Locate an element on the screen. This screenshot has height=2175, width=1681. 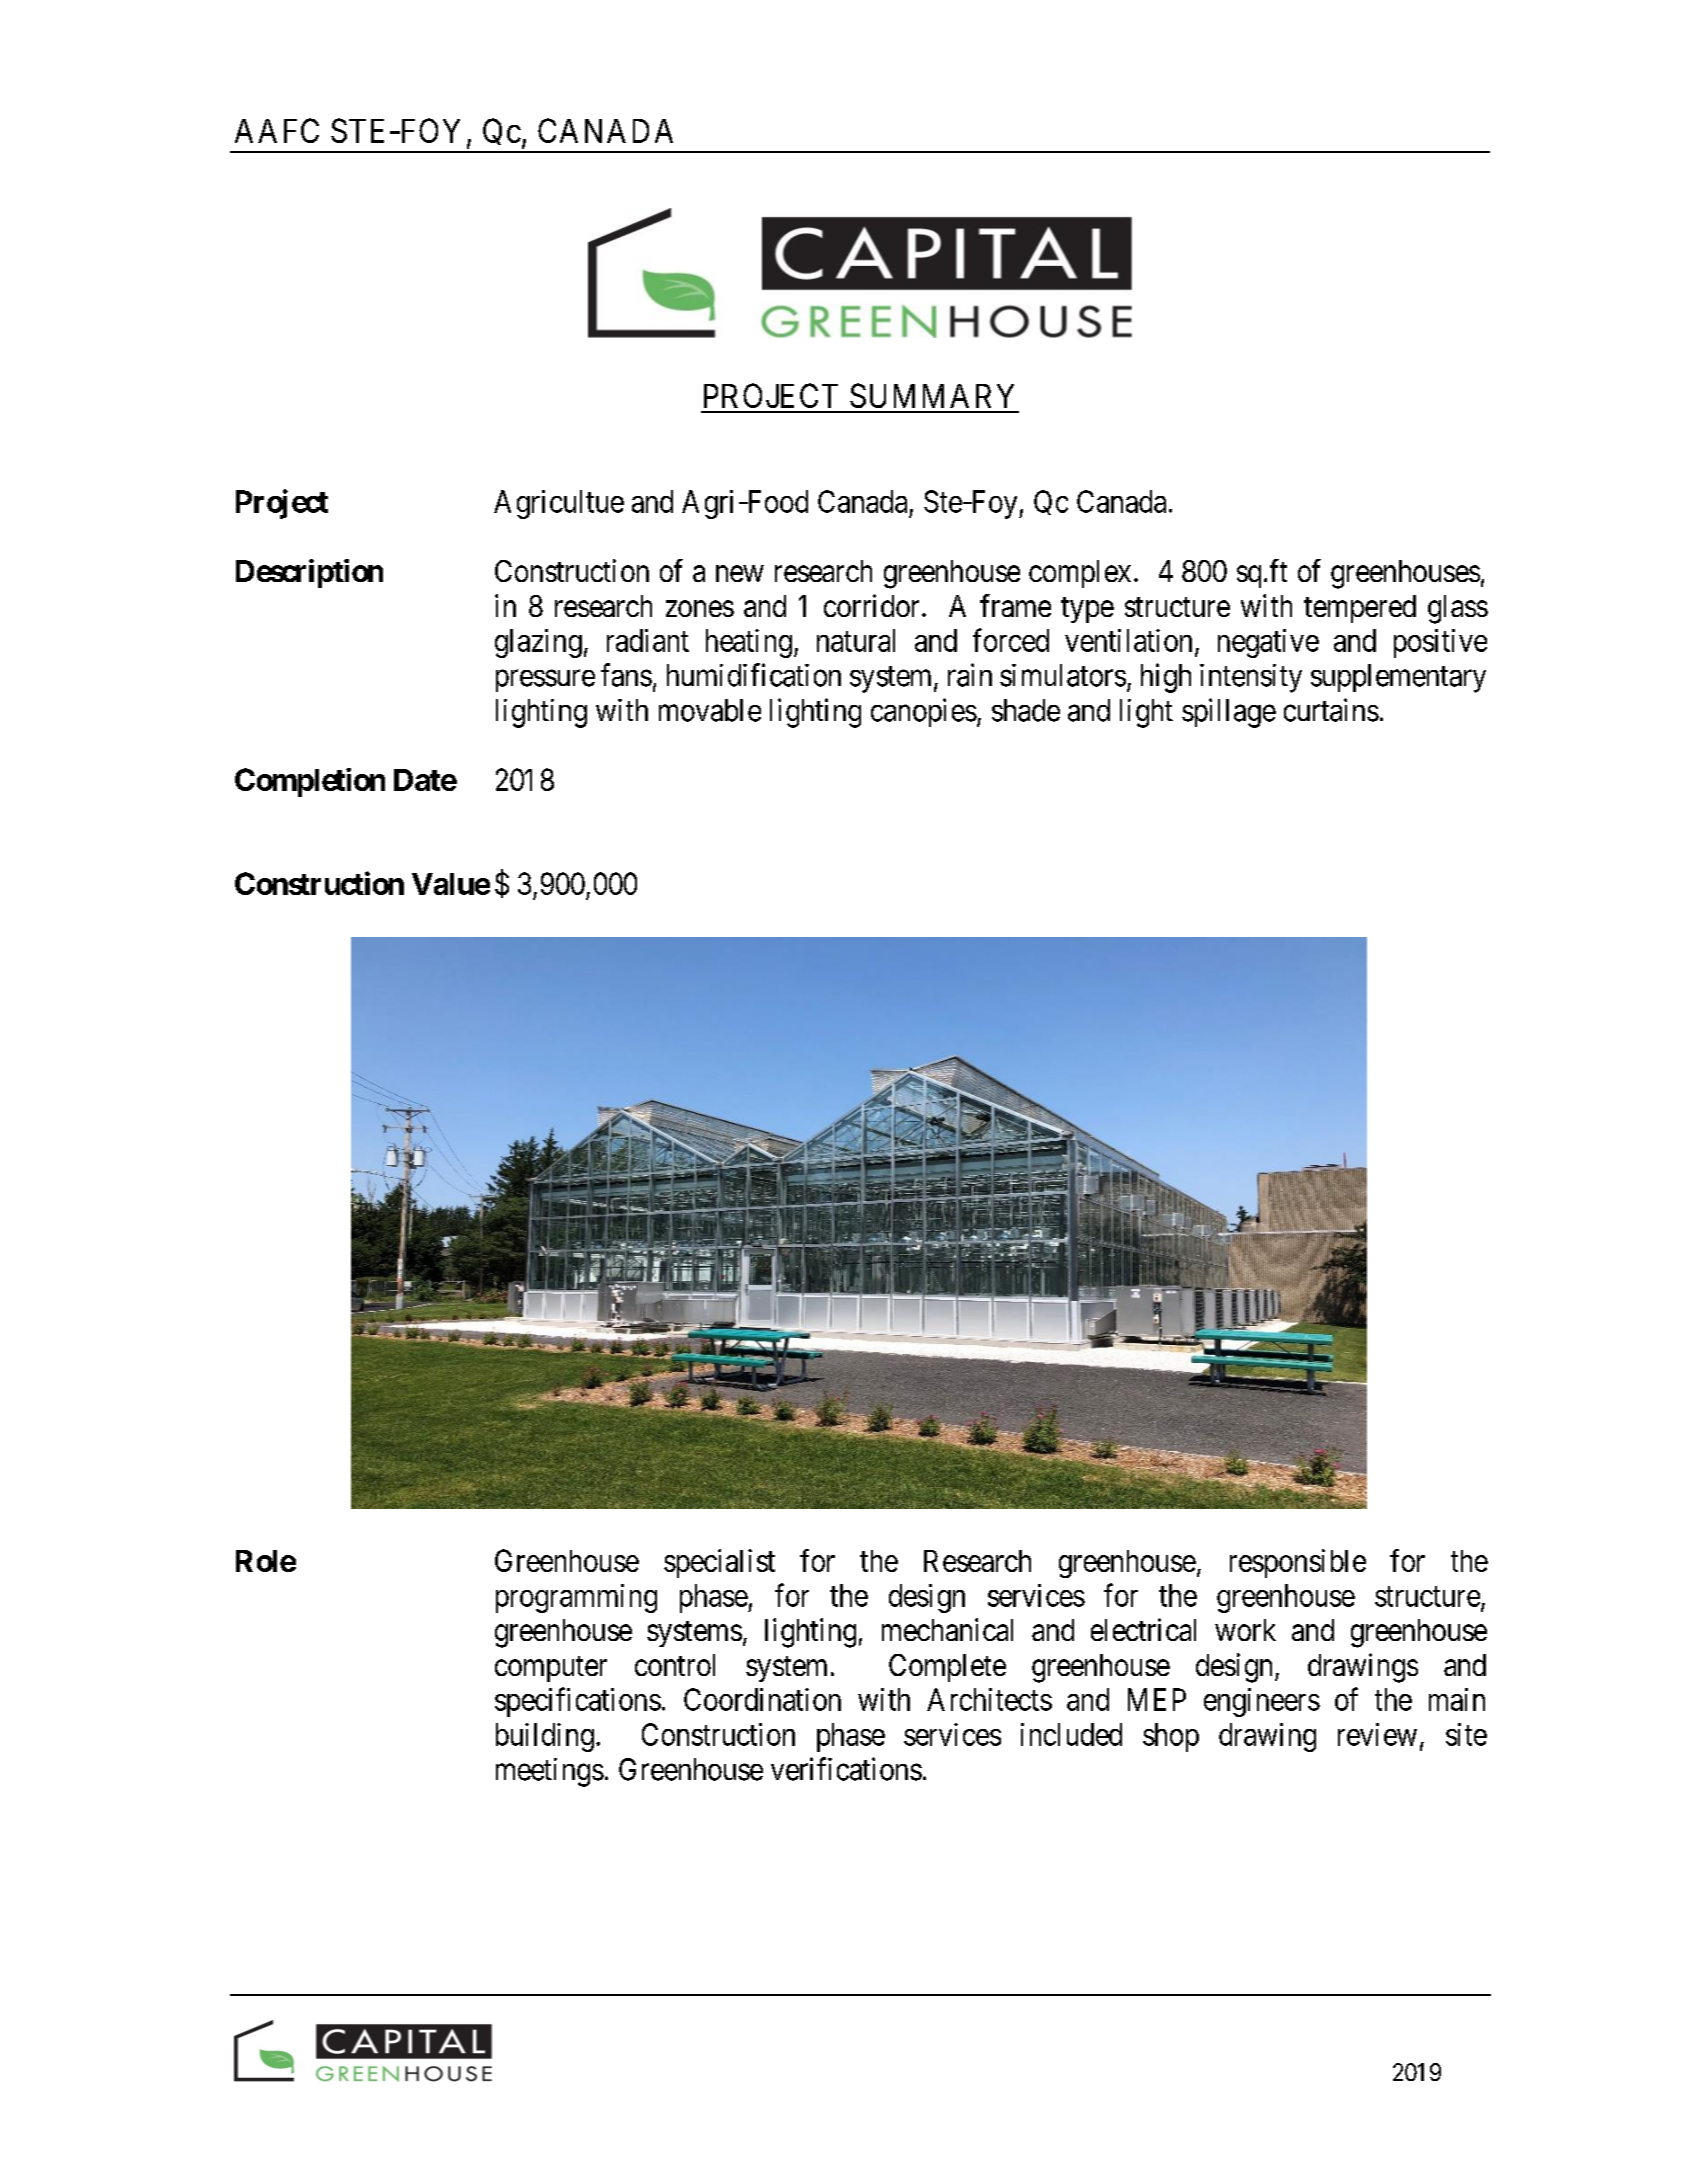
corridor is located at coordinates (871, 605).
